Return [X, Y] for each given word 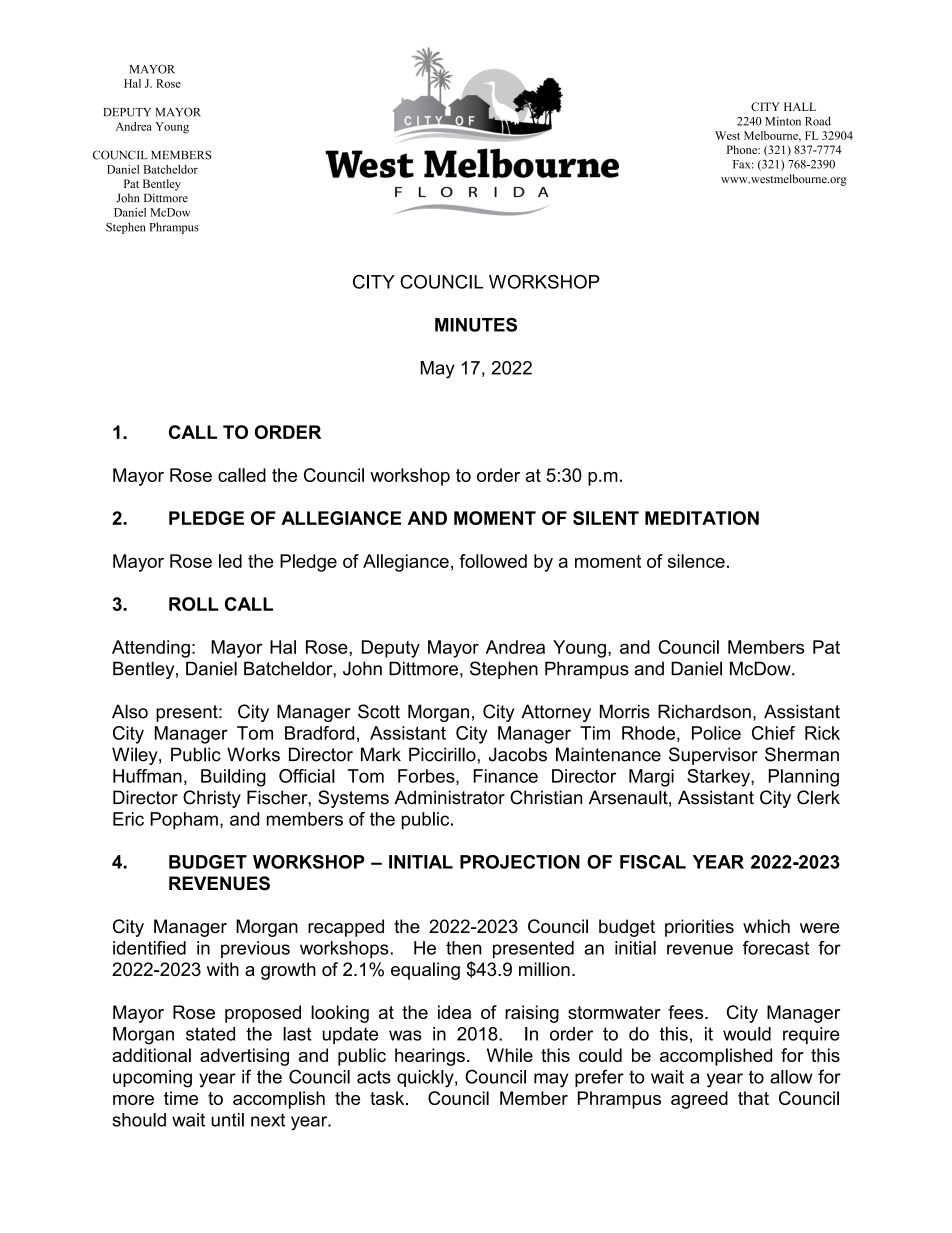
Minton [783, 121]
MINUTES [476, 325]
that [753, 1098]
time [181, 1098]
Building [233, 778]
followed [493, 561]
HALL [800, 106]
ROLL [194, 604]
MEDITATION [702, 518]
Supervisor [713, 756]
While [510, 1055]
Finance [505, 776]
